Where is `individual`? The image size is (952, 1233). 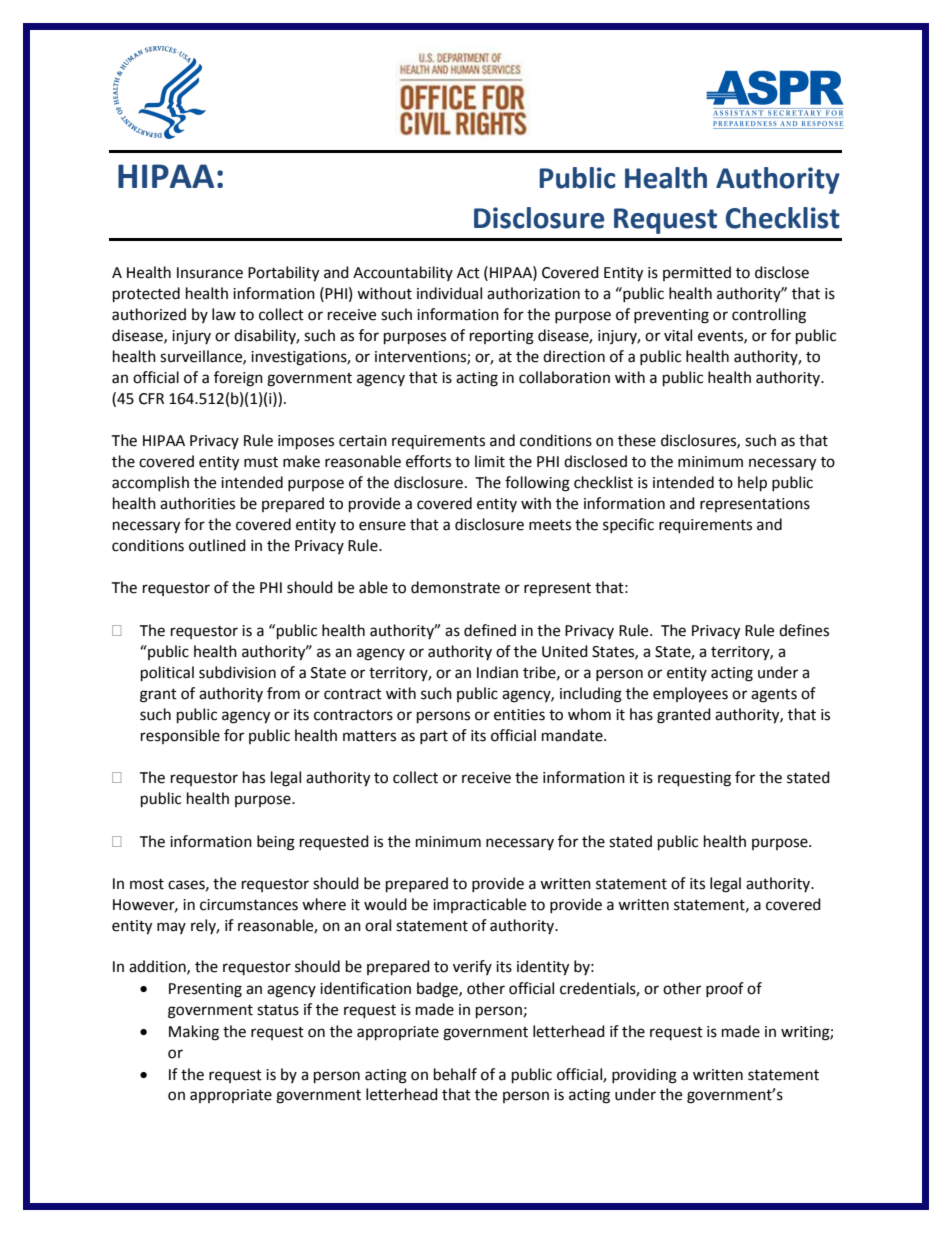 individual is located at coordinates (449, 293).
